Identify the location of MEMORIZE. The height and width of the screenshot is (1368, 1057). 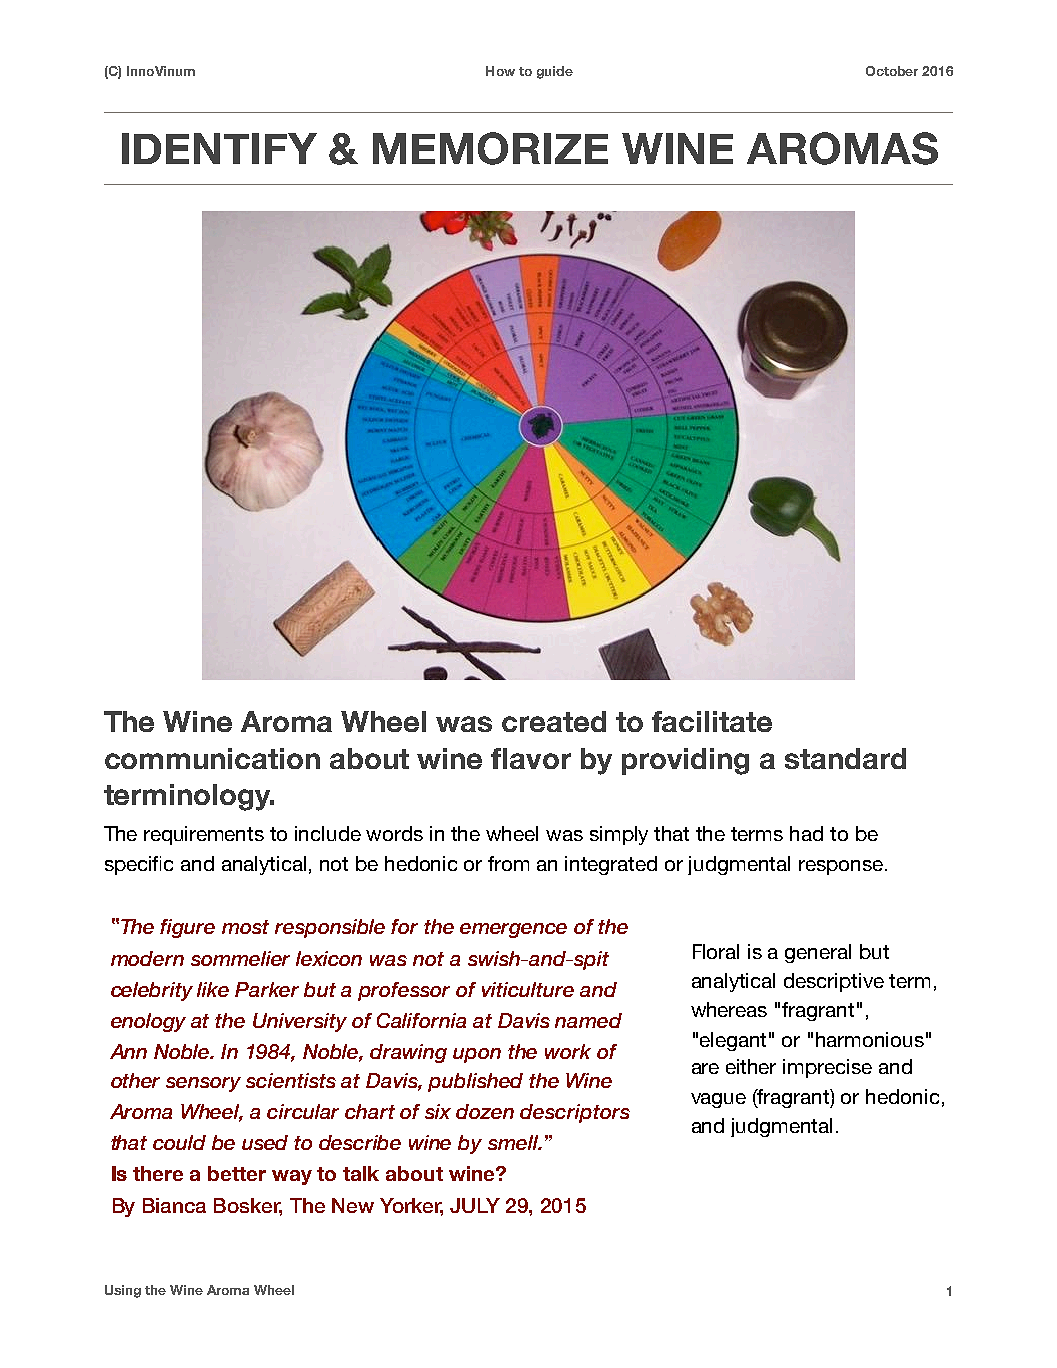
(490, 148).
